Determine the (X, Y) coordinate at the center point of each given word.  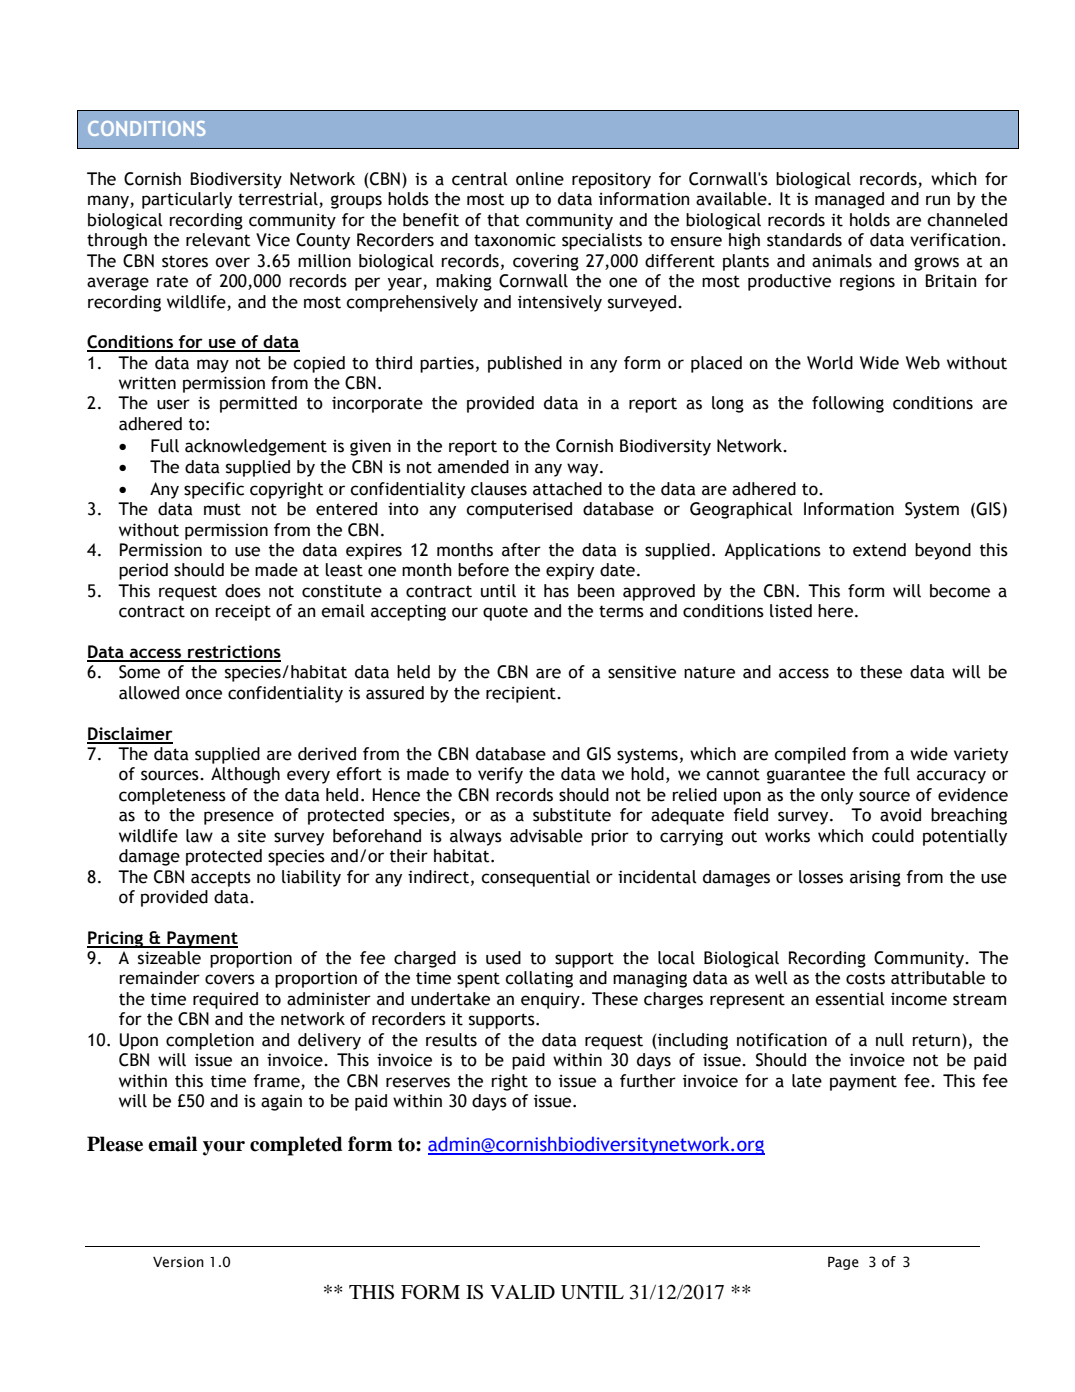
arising (875, 878)
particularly (187, 200)
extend (879, 550)
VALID (522, 1292)
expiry (570, 571)
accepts (221, 879)
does (243, 591)
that (503, 220)
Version (178, 1262)
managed (849, 200)
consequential (535, 878)
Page (843, 1263)
